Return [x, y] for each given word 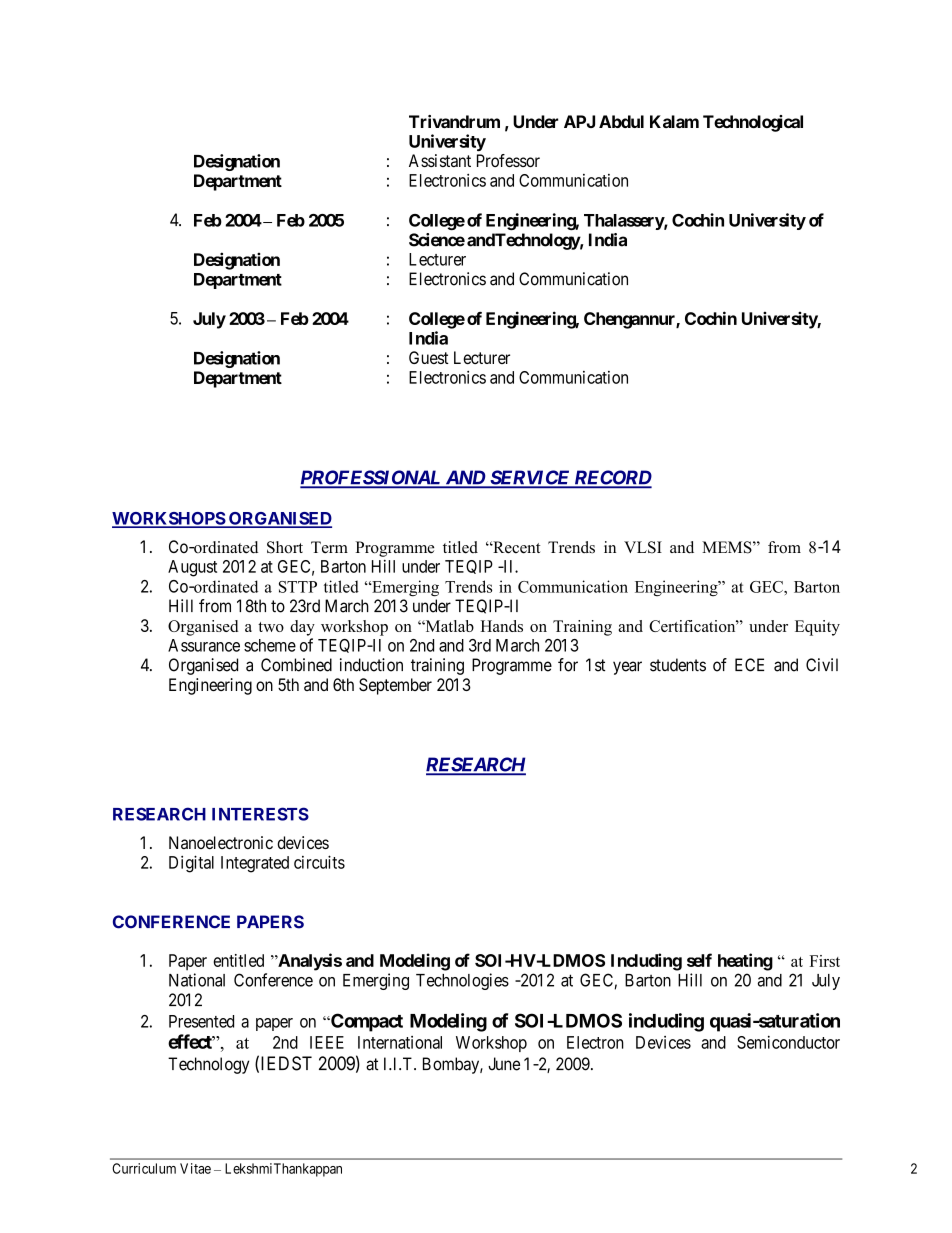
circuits [319, 862]
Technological [753, 123]
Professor [508, 160]
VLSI [643, 547]
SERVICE [530, 478]
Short [285, 547]
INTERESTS [260, 814]
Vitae [195, 1168]
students [678, 665]
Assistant [440, 160]
